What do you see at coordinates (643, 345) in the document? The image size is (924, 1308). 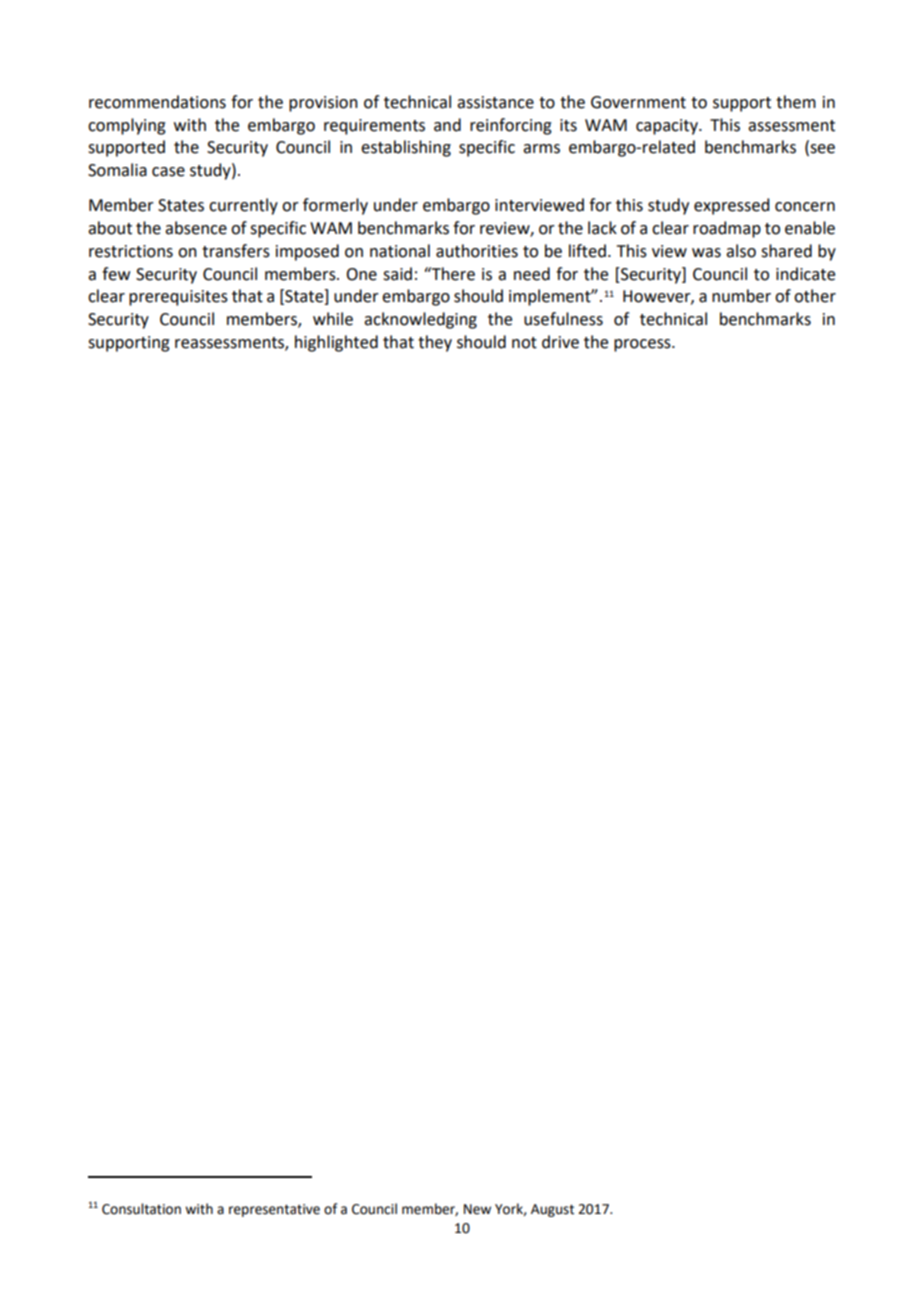 I see `process` at bounding box center [643, 345].
